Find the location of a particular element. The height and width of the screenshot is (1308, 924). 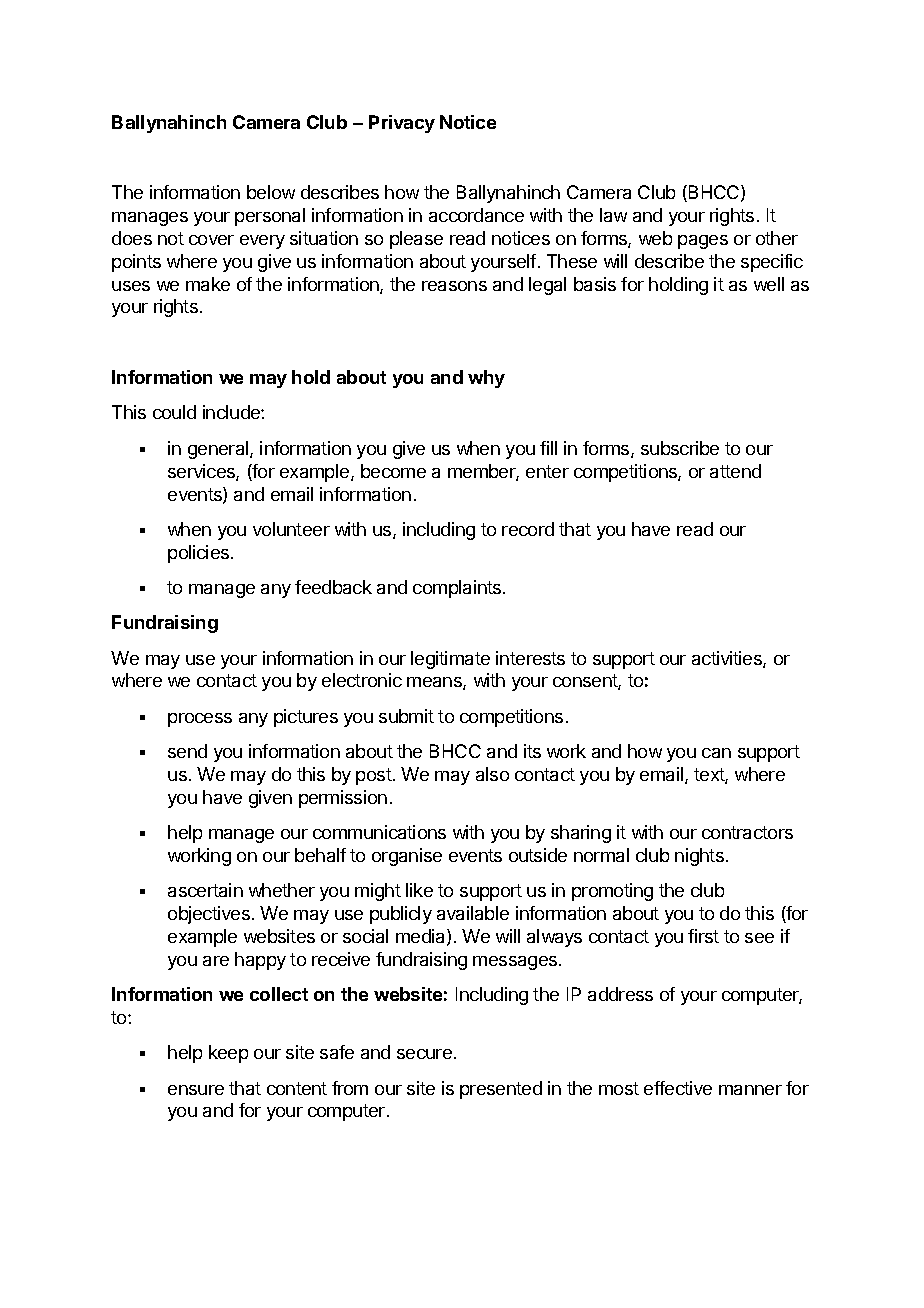

keep is located at coordinates (228, 1054).
